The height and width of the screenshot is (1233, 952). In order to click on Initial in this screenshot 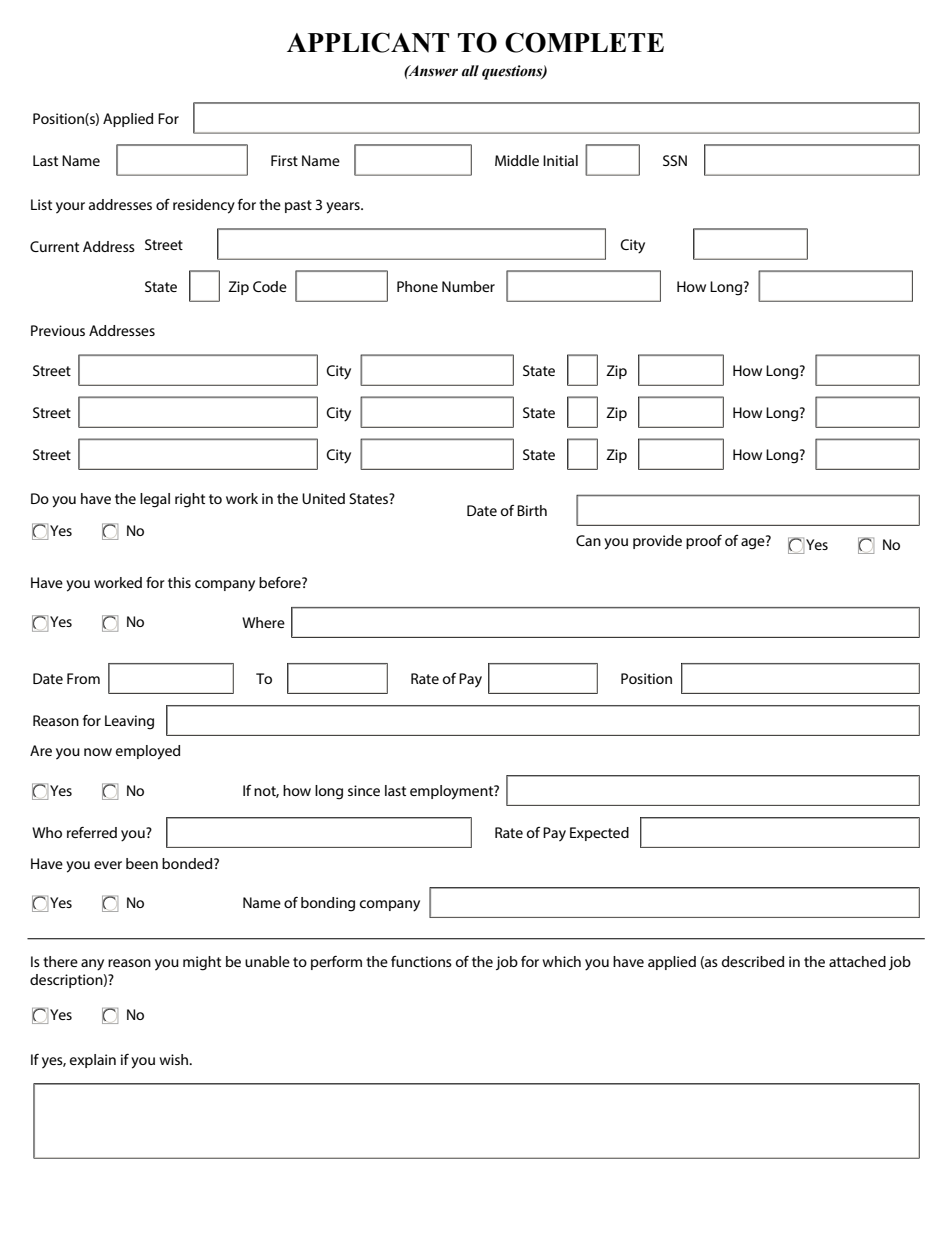, I will do `click(560, 160)`.
